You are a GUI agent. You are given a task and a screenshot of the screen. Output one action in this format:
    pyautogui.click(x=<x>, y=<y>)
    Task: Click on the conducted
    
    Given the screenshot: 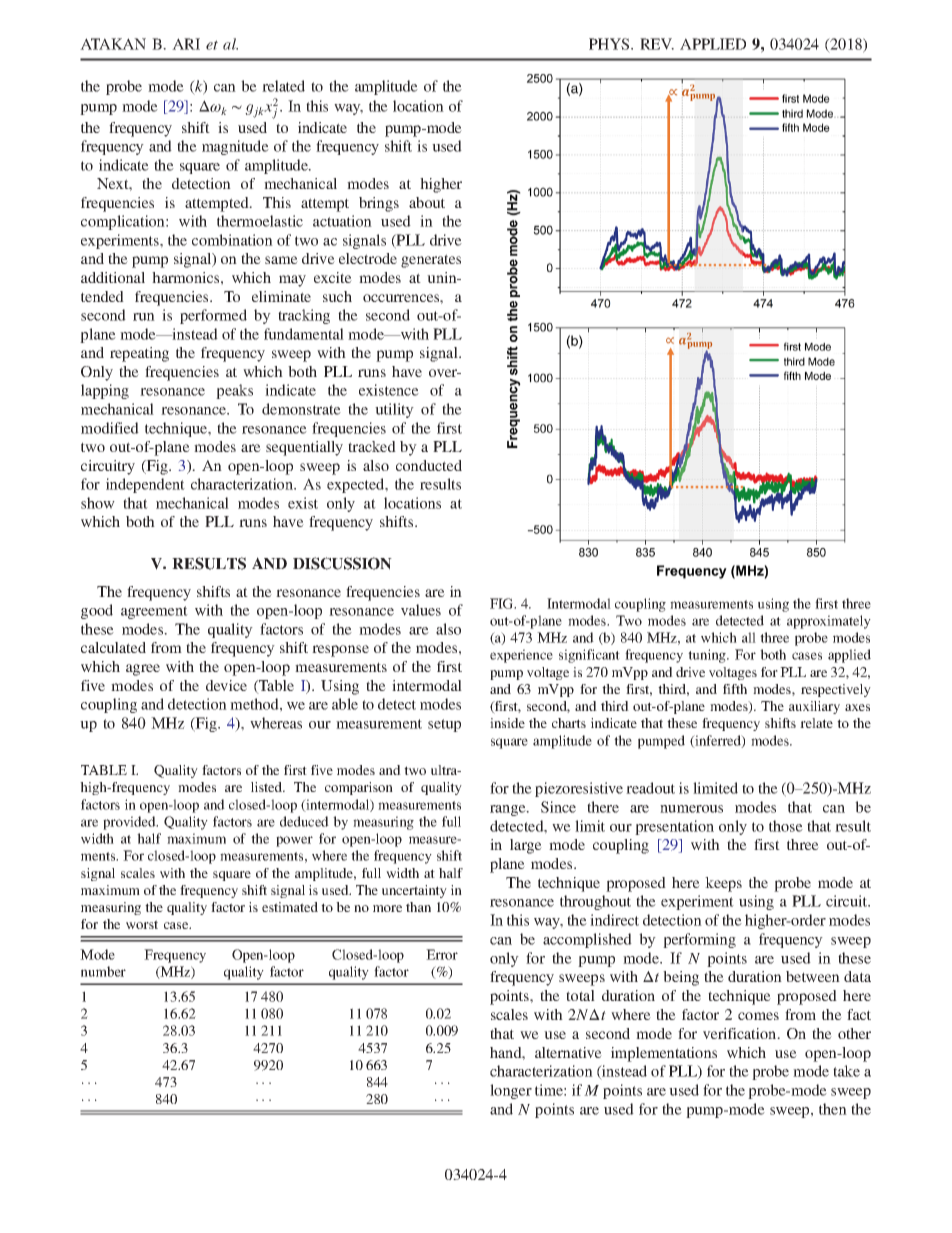 What is the action you would take?
    pyautogui.click(x=429, y=465)
